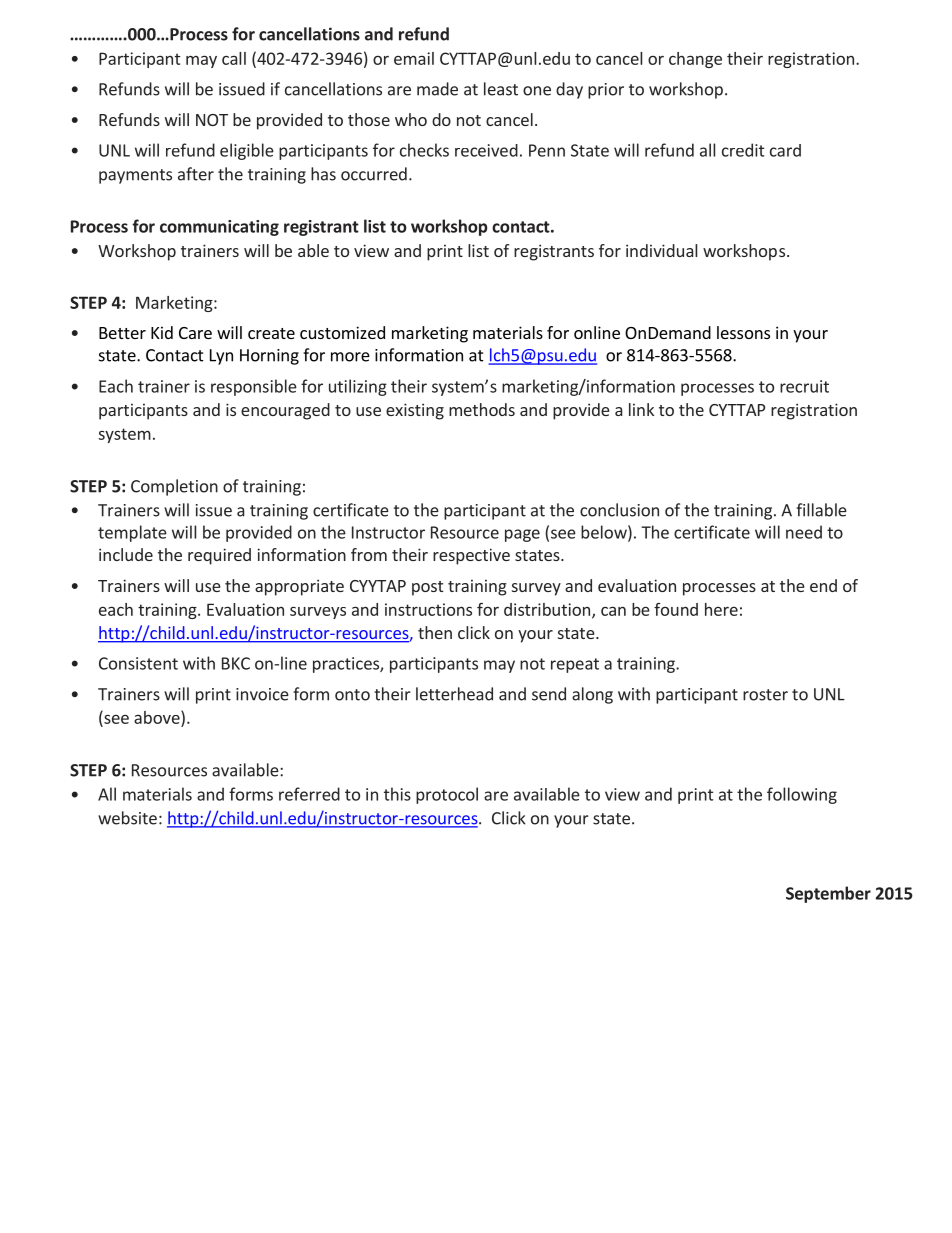  I want to click on roster, so click(765, 695).
